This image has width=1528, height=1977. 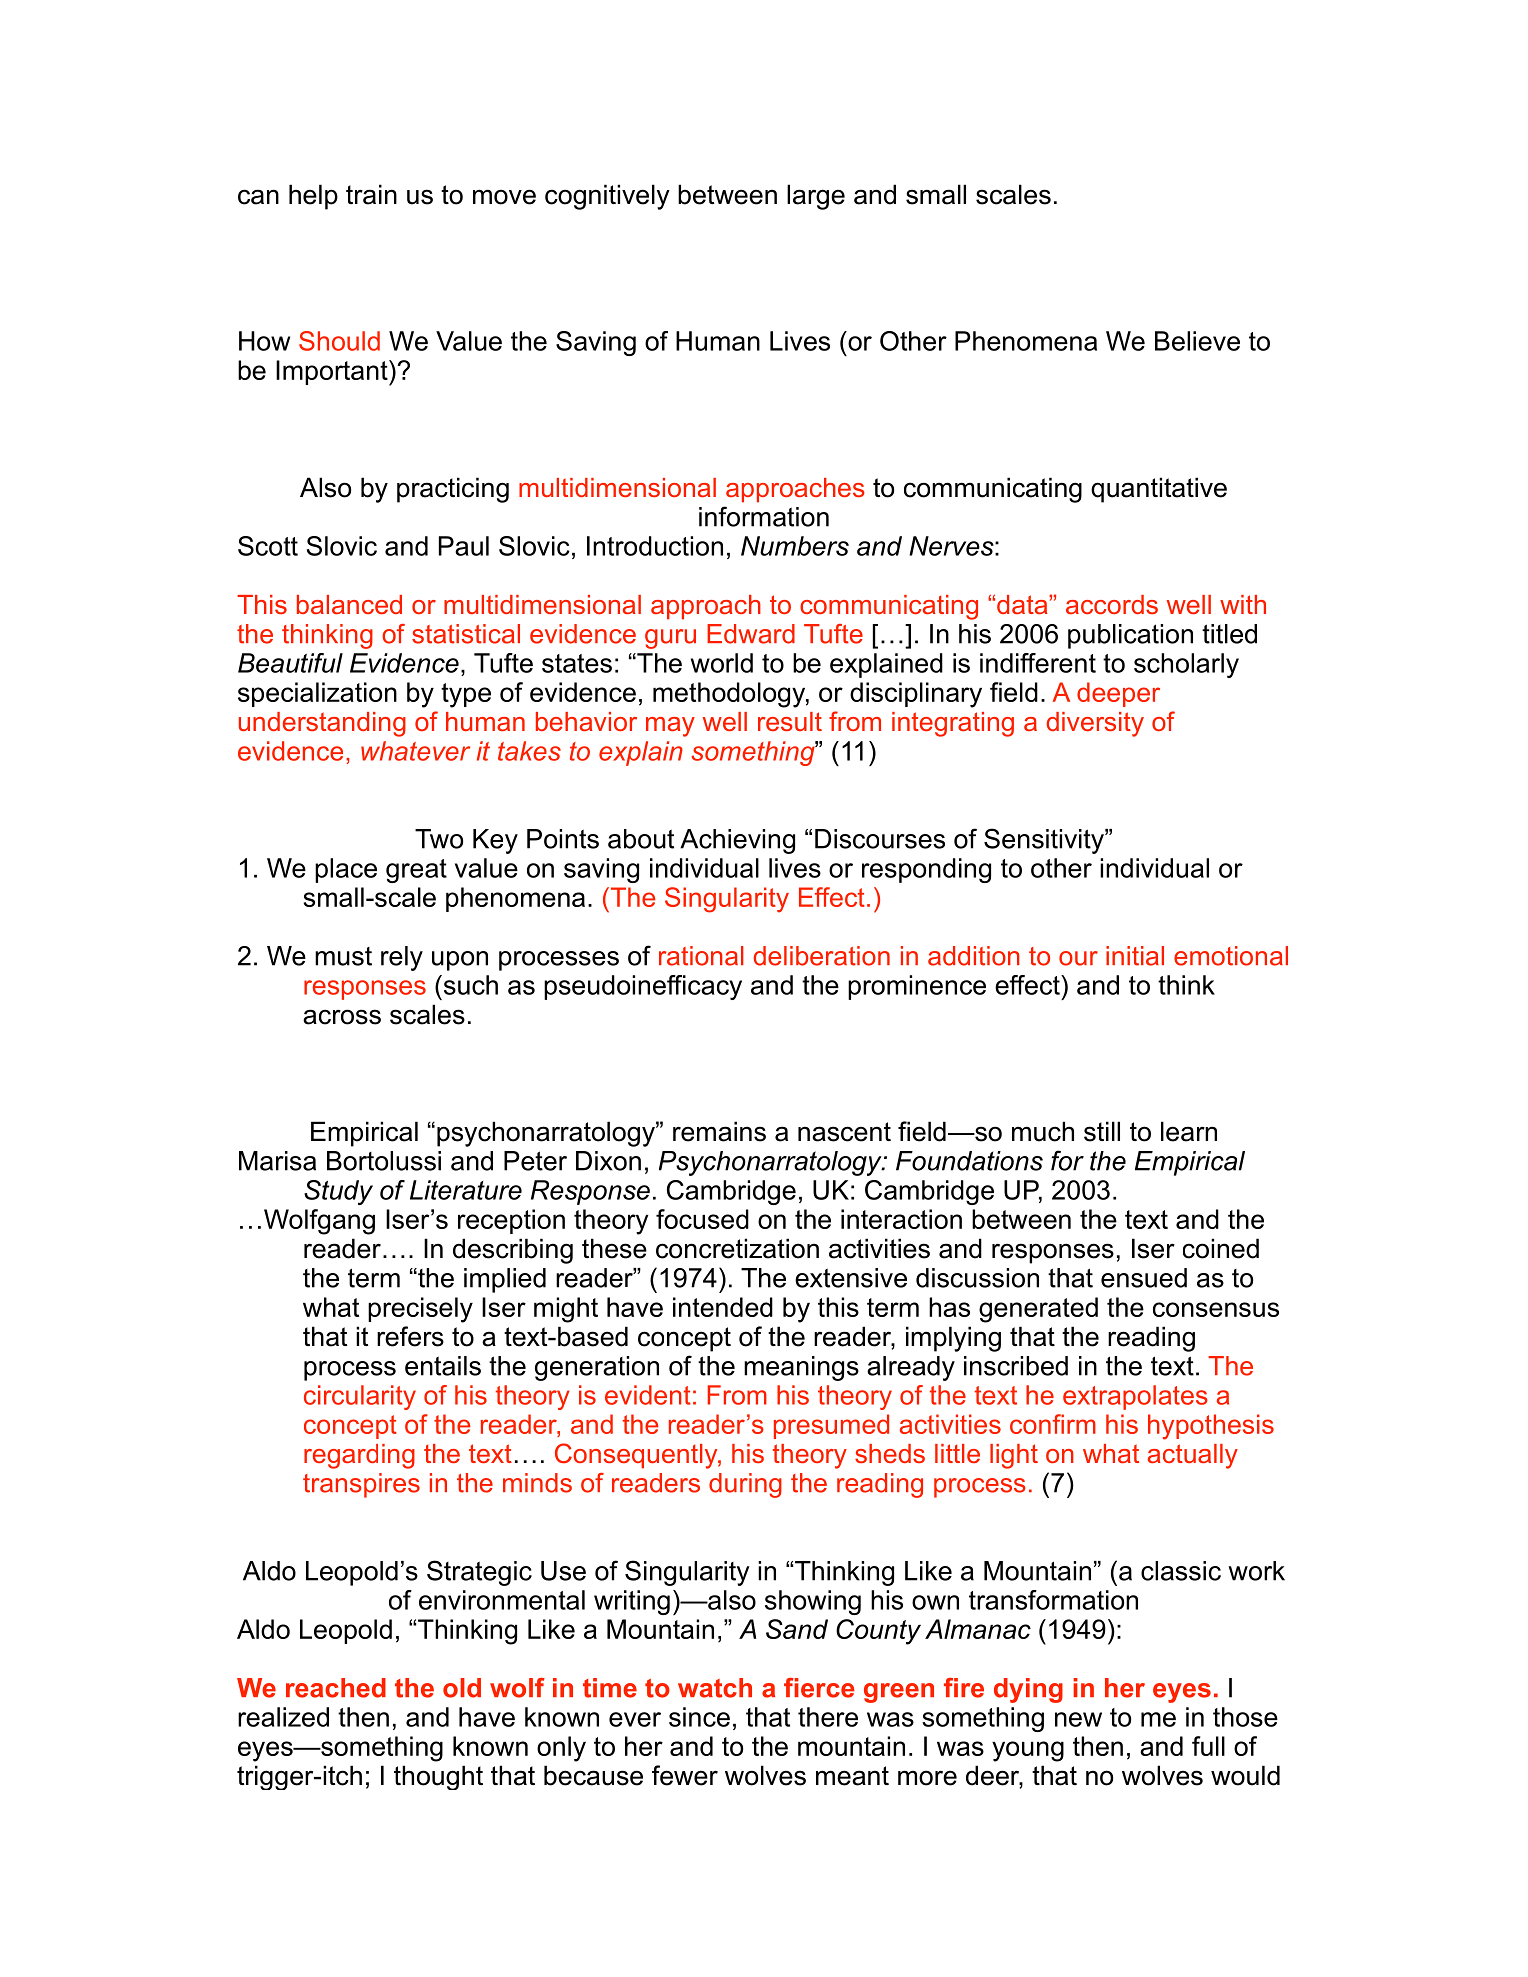 I want to click on Edward, so click(x=751, y=634).
